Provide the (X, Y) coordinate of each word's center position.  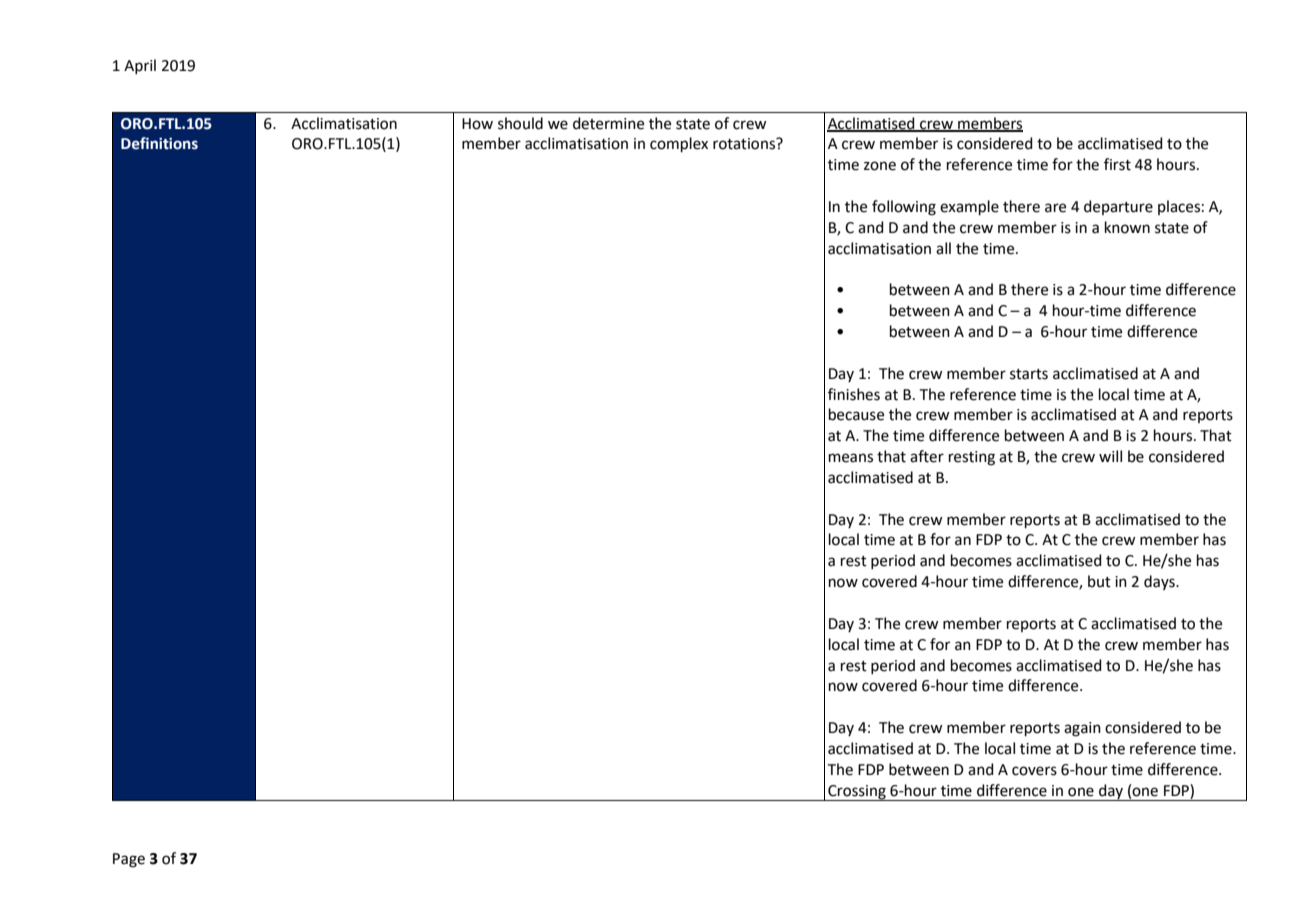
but (1099, 581)
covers (1034, 771)
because (856, 414)
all (943, 248)
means (851, 458)
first (1117, 164)
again (1082, 729)
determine (608, 123)
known (1127, 227)
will (1110, 456)
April (140, 66)
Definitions (159, 143)
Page (129, 860)
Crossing (857, 793)
